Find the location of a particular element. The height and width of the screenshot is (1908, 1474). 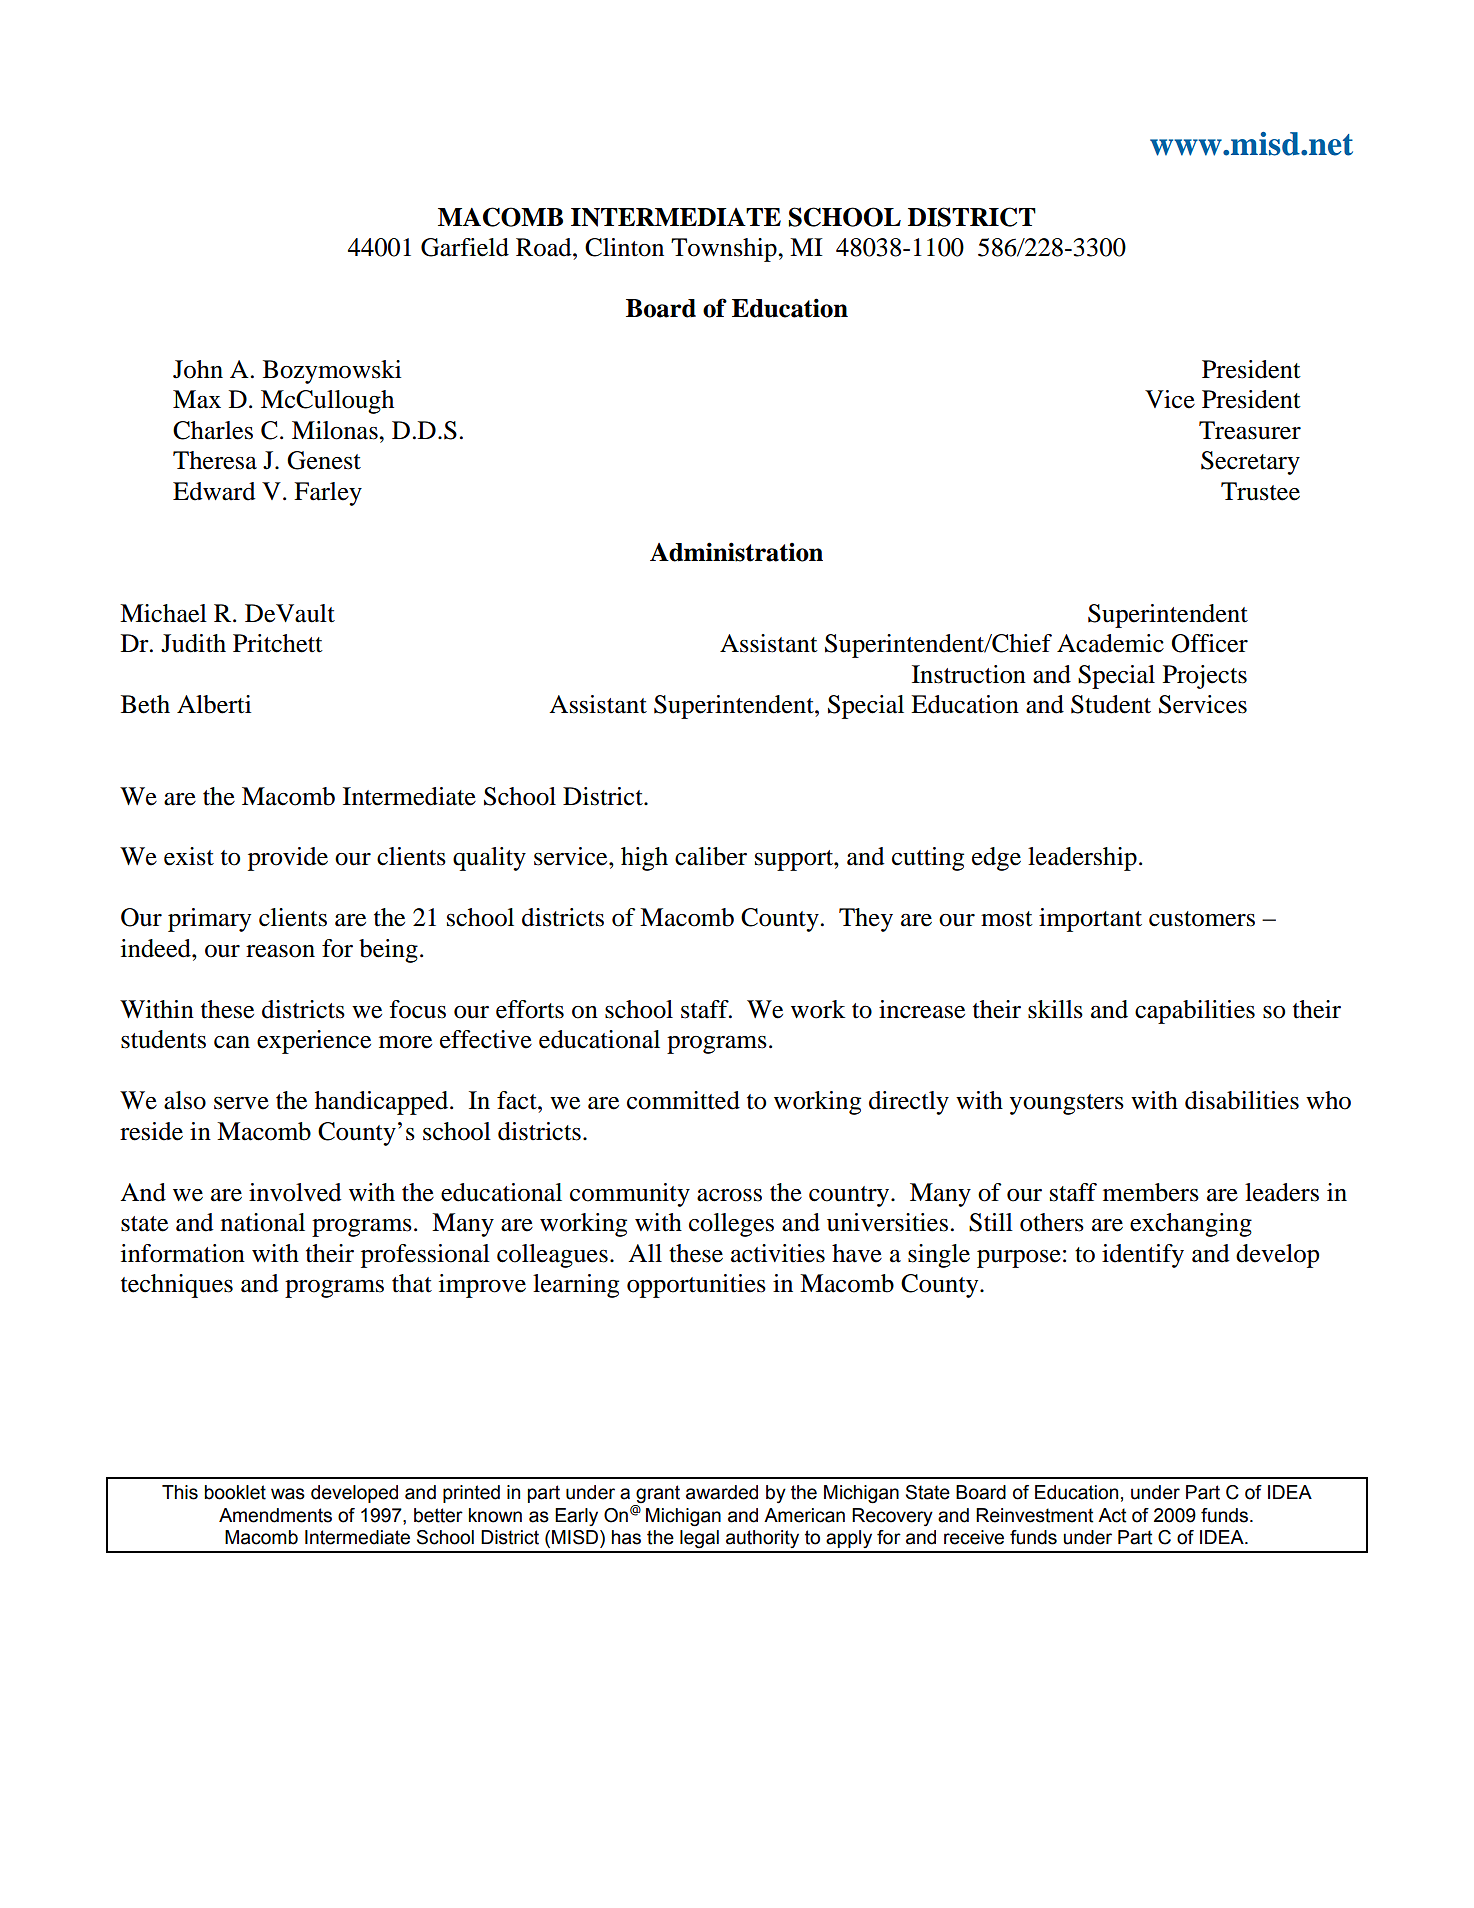

was is located at coordinates (288, 1494).
